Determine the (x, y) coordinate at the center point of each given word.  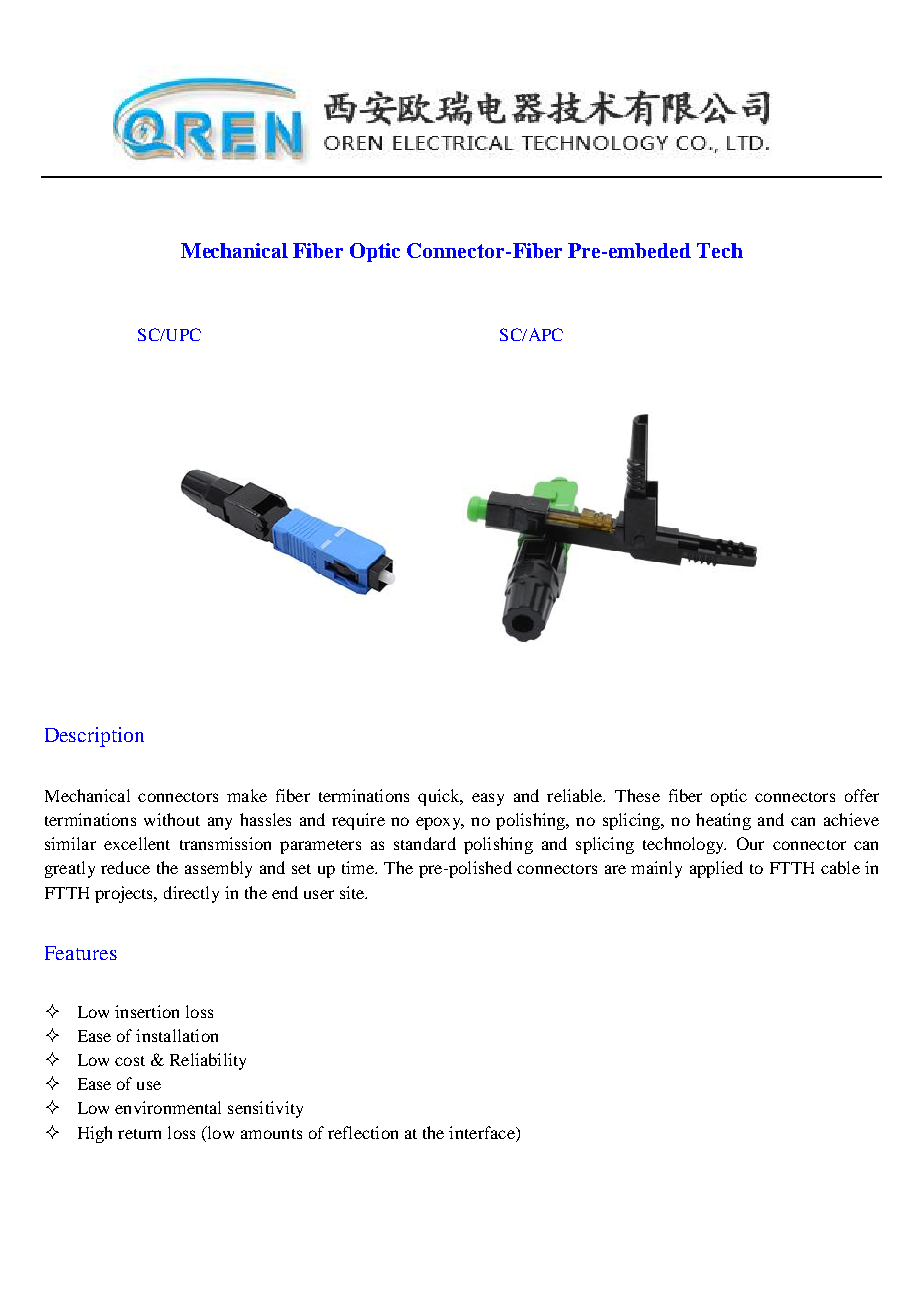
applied (716, 869)
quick (440, 797)
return (139, 1134)
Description (94, 737)
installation (177, 1035)
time (359, 867)
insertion (147, 1011)
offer (862, 795)
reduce (125, 867)
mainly (656, 869)
